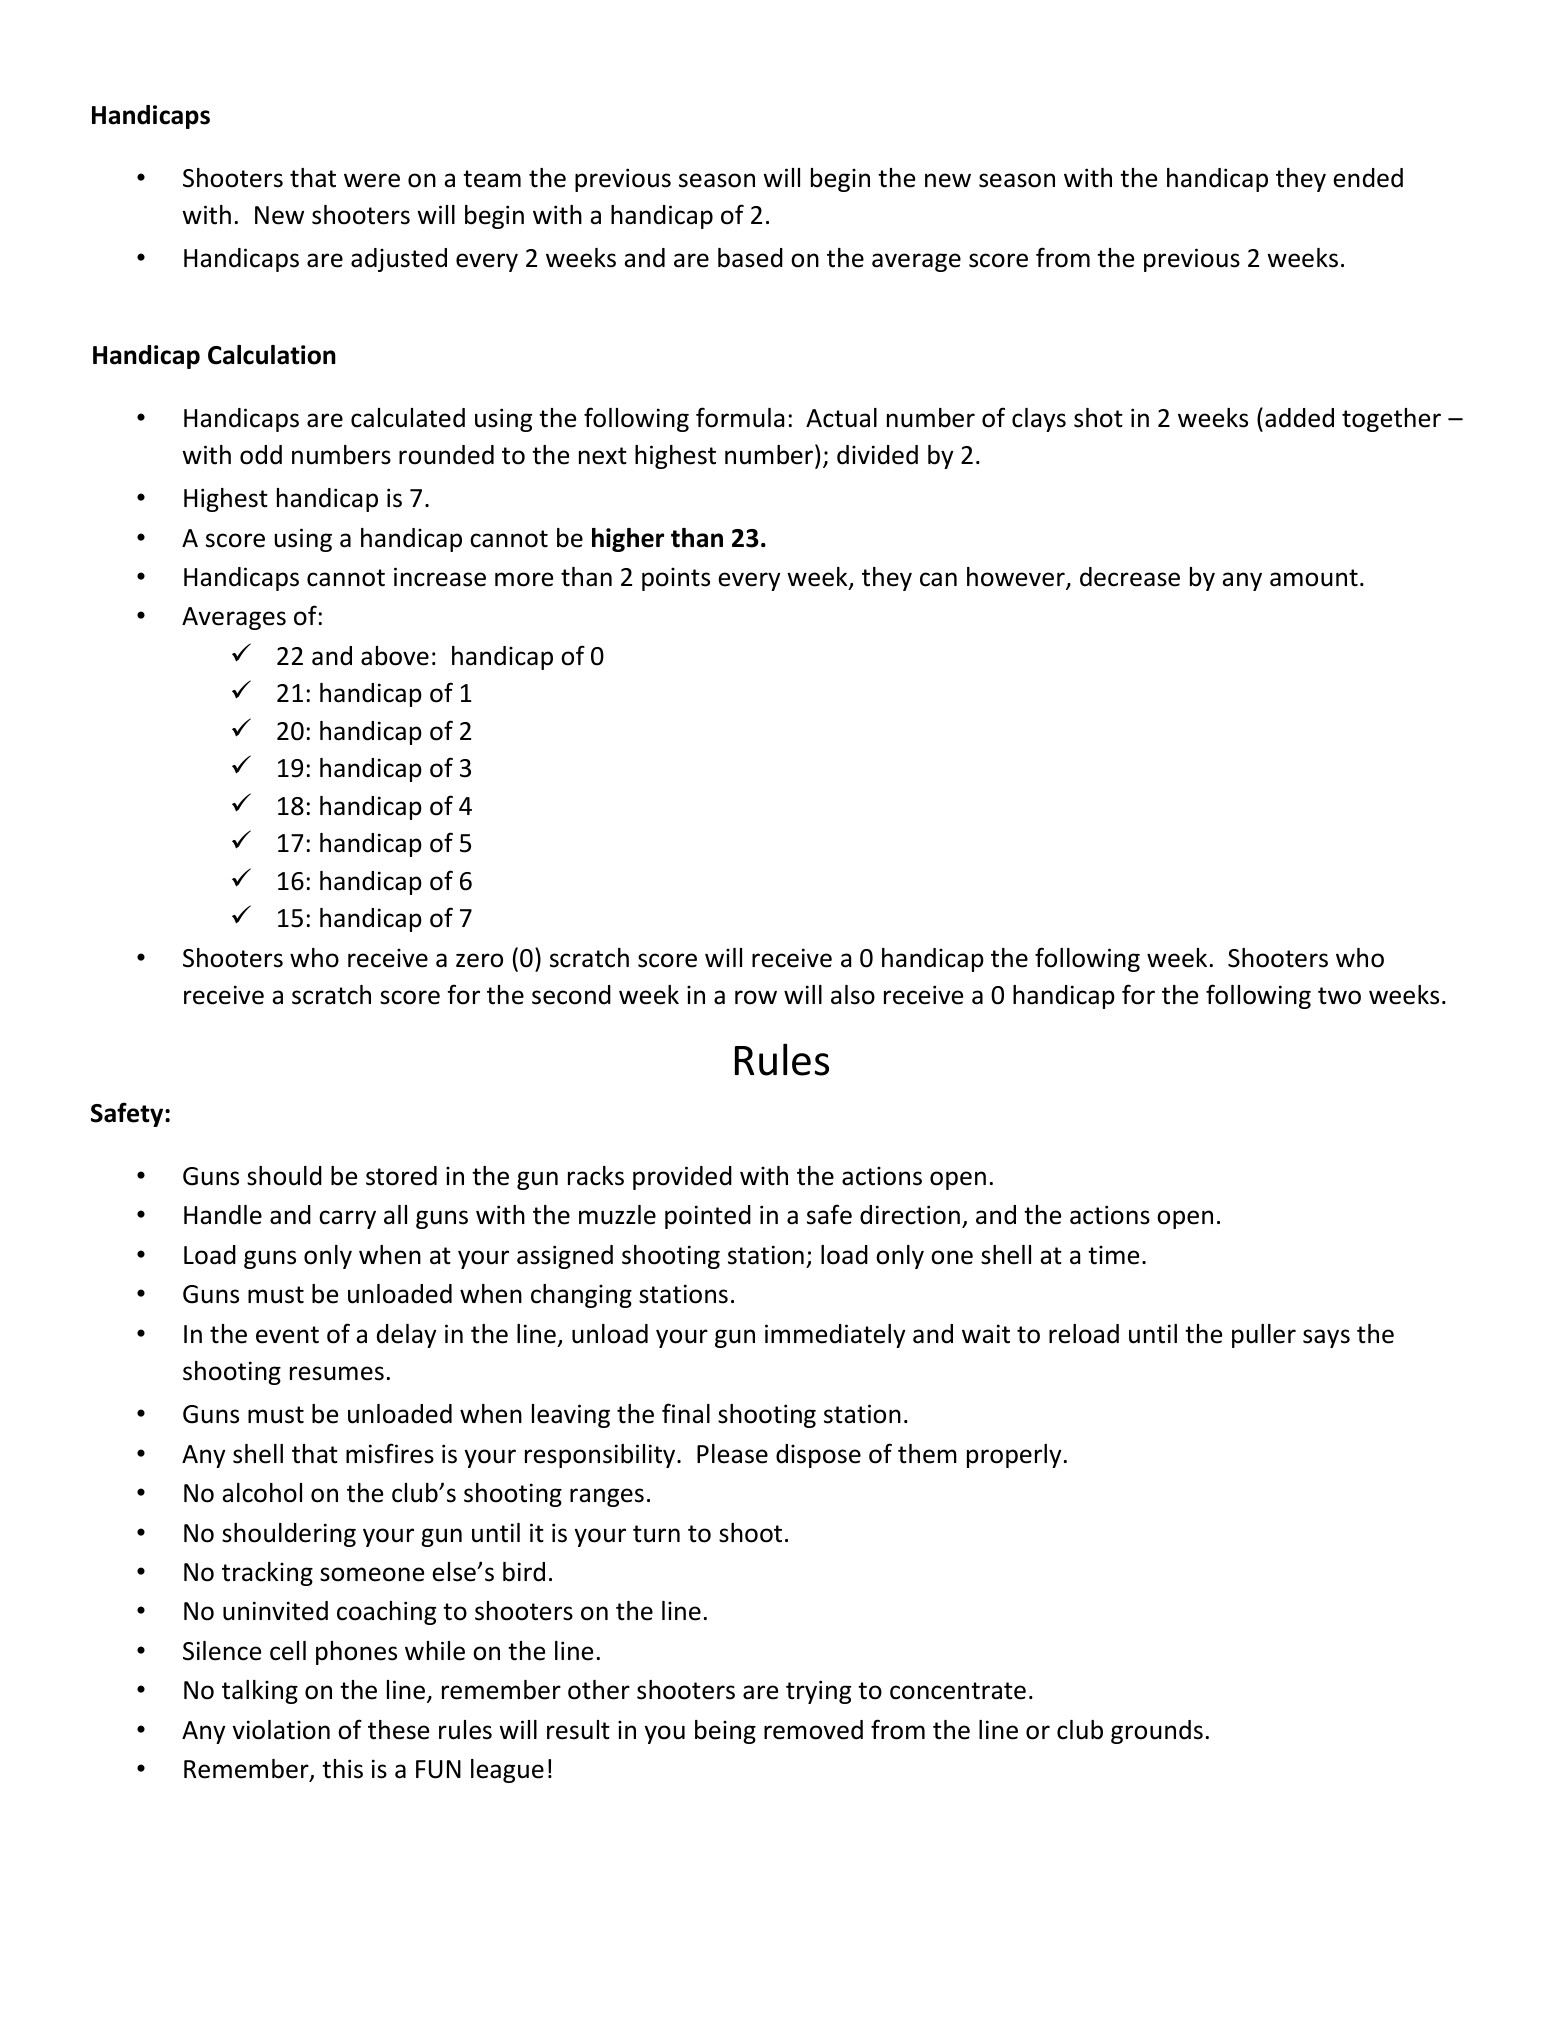 The width and height of the screenshot is (1563, 2022). Describe the element at coordinates (1339, 996) in the screenshot. I see `two` at that location.
